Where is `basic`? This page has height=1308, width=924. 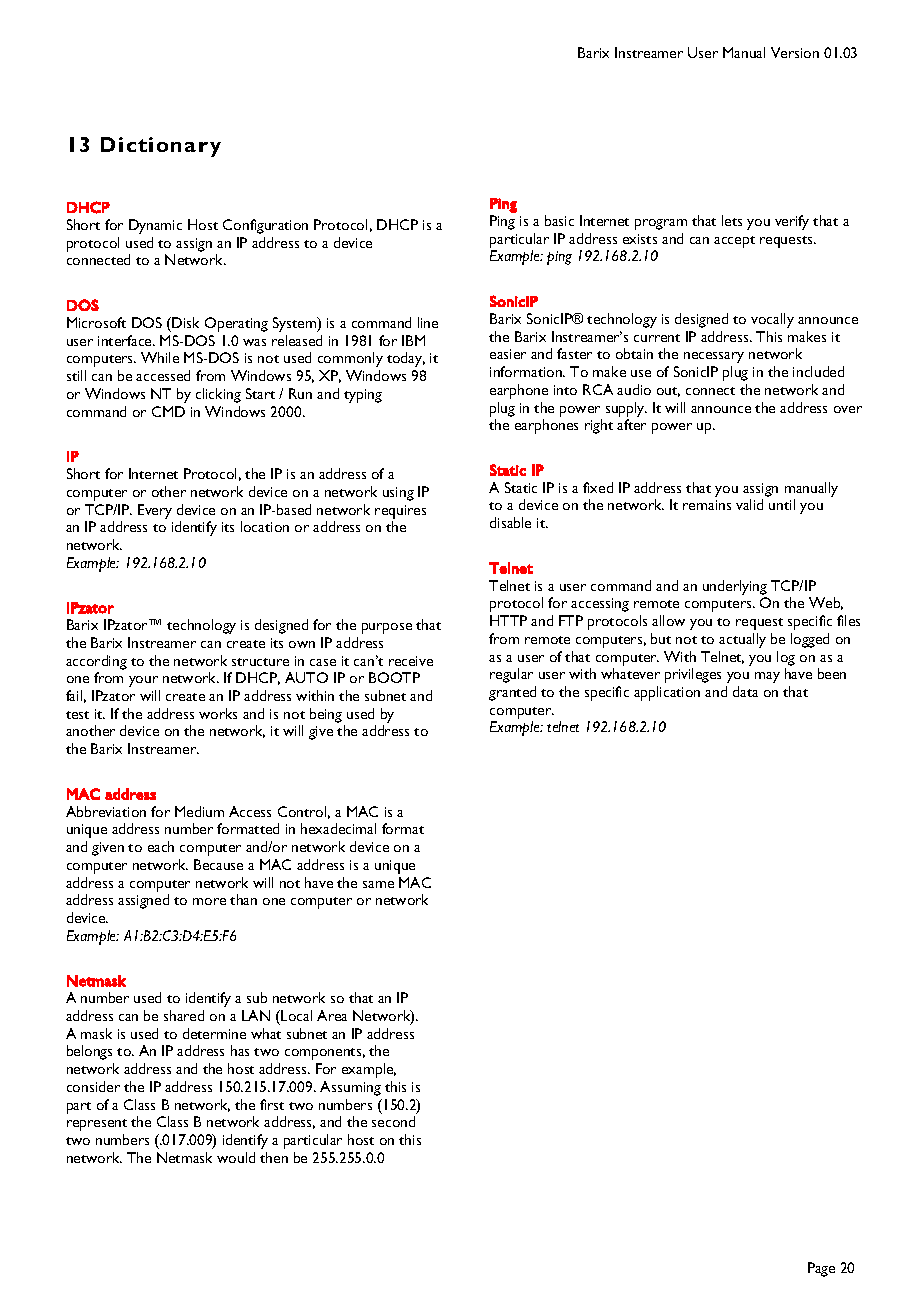
basic is located at coordinates (559, 220).
